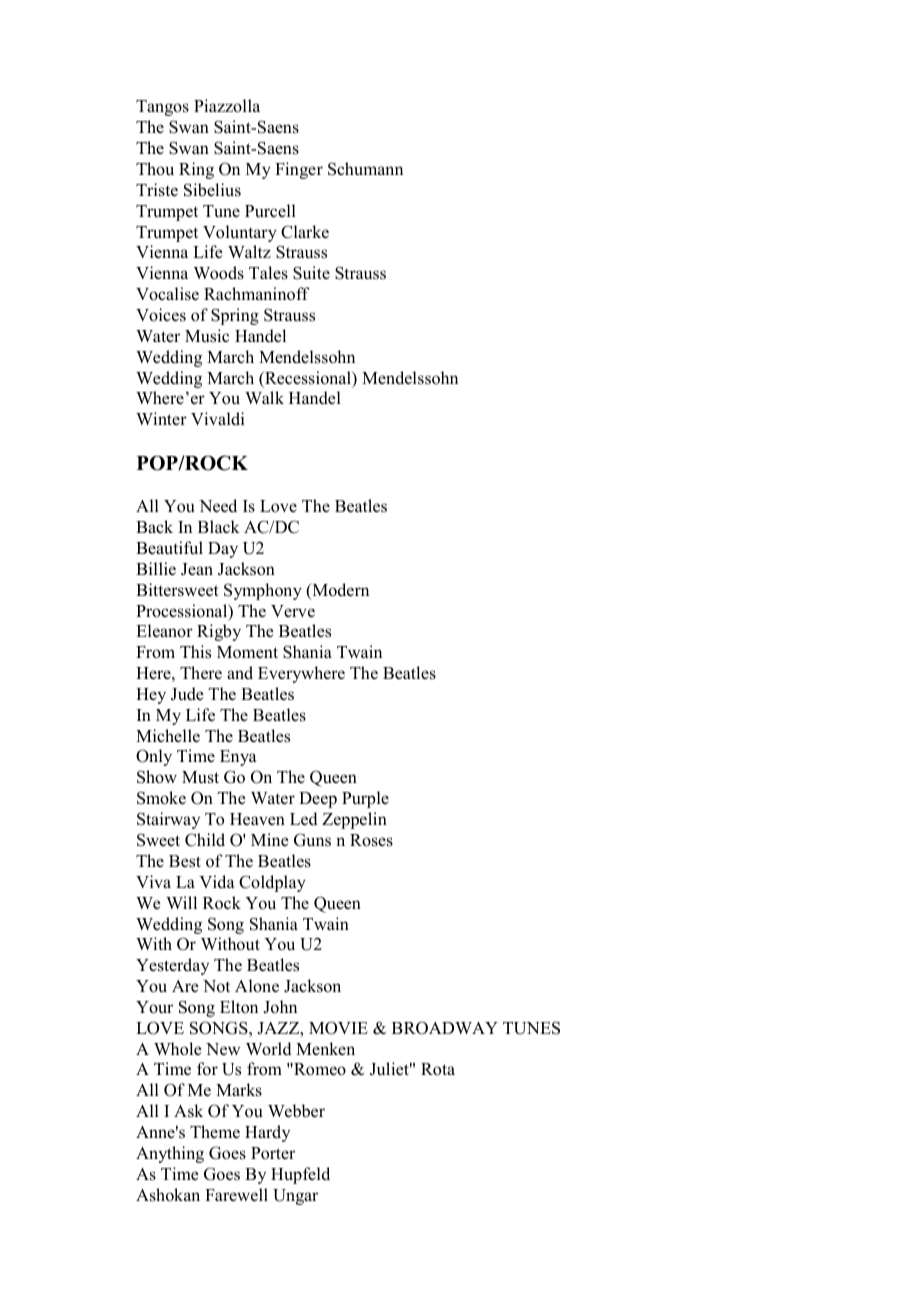 The width and height of the document is (924, 1308). What do you see at coordinates (365, 799) in the document?
I see `Purple` at bounding box center [365, 799].
